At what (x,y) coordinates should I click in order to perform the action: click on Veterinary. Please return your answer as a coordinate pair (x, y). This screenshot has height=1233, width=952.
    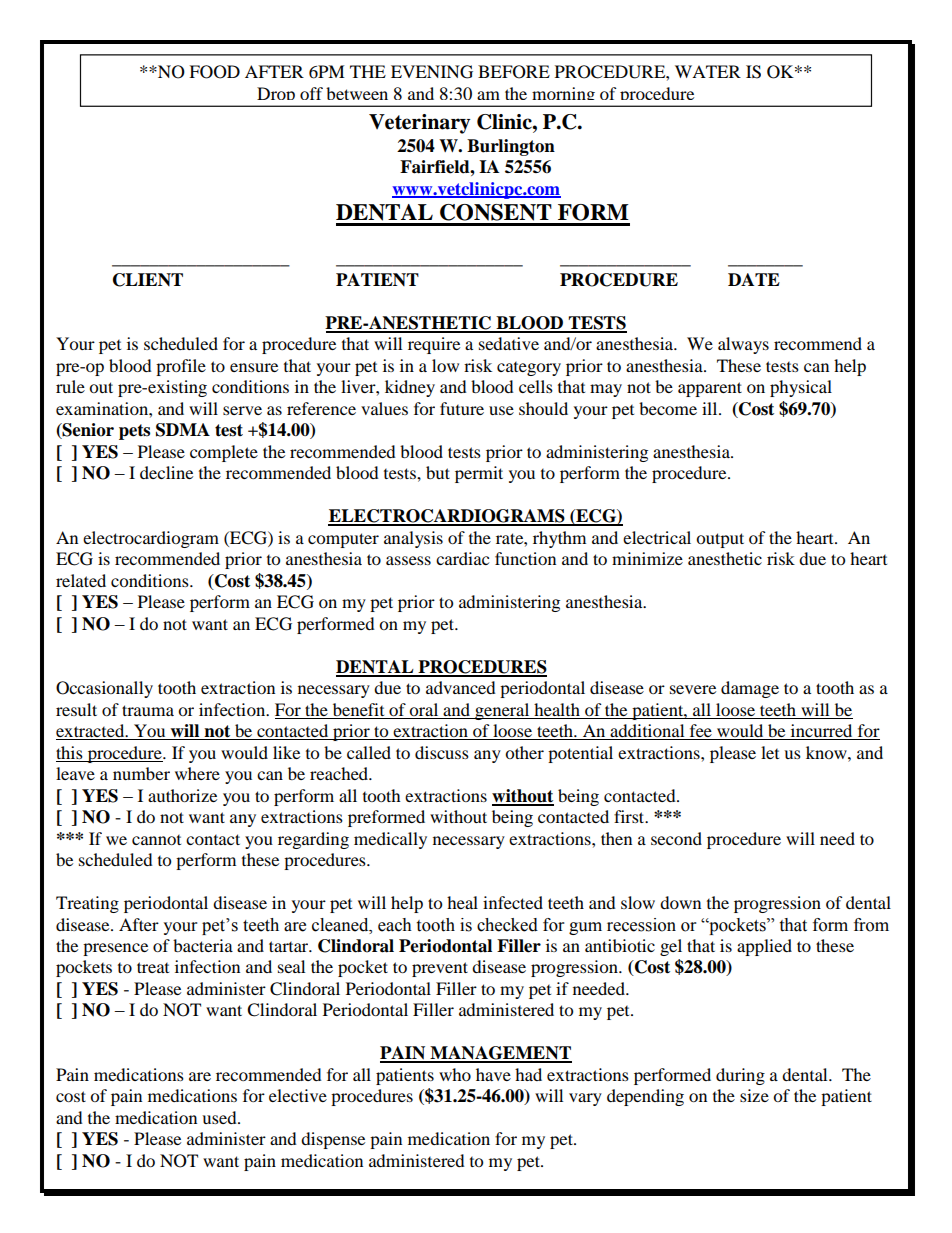
    Looking at the image, I should click on (419, 124).
